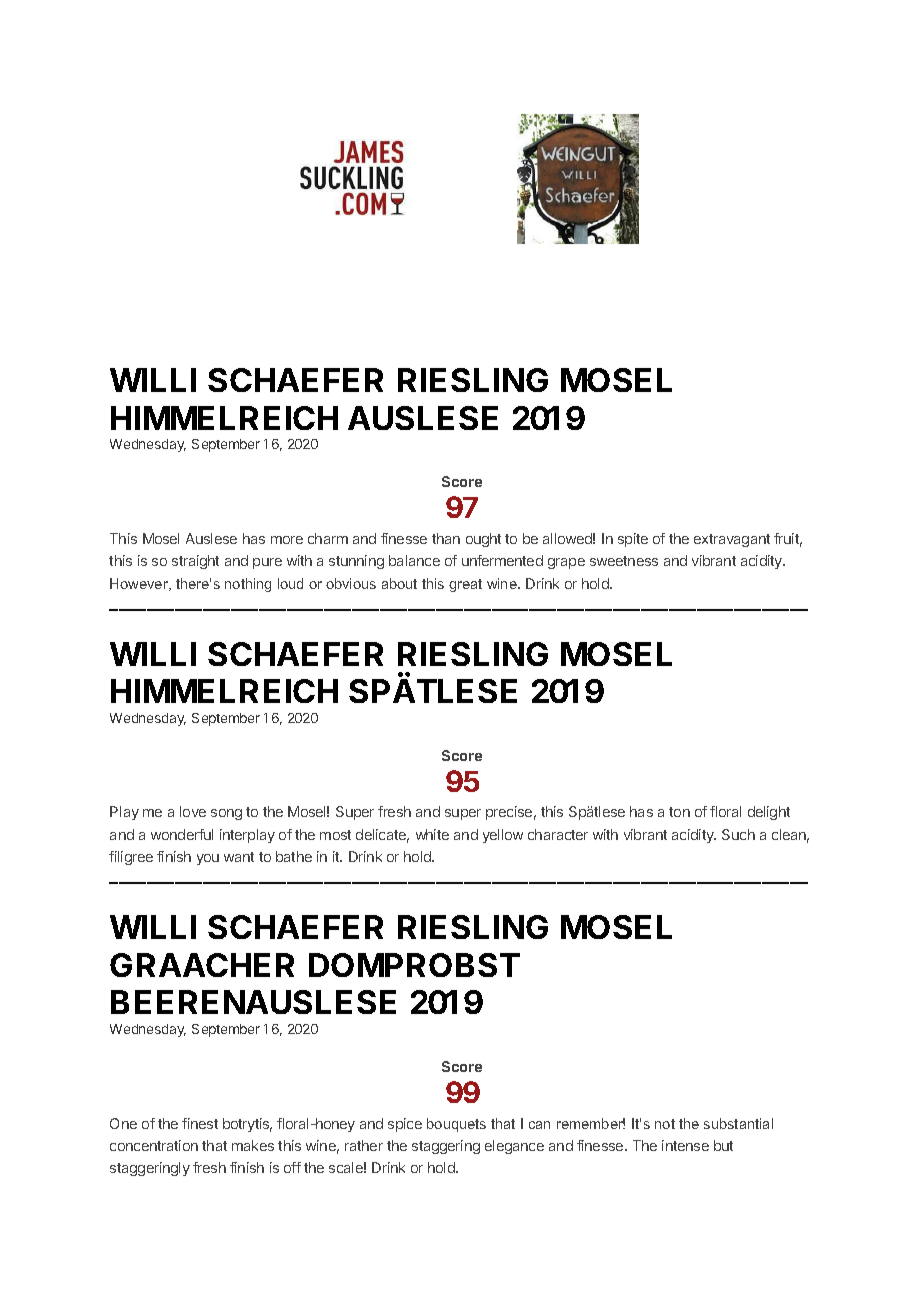  I want to click on than, so click(446, 538).
